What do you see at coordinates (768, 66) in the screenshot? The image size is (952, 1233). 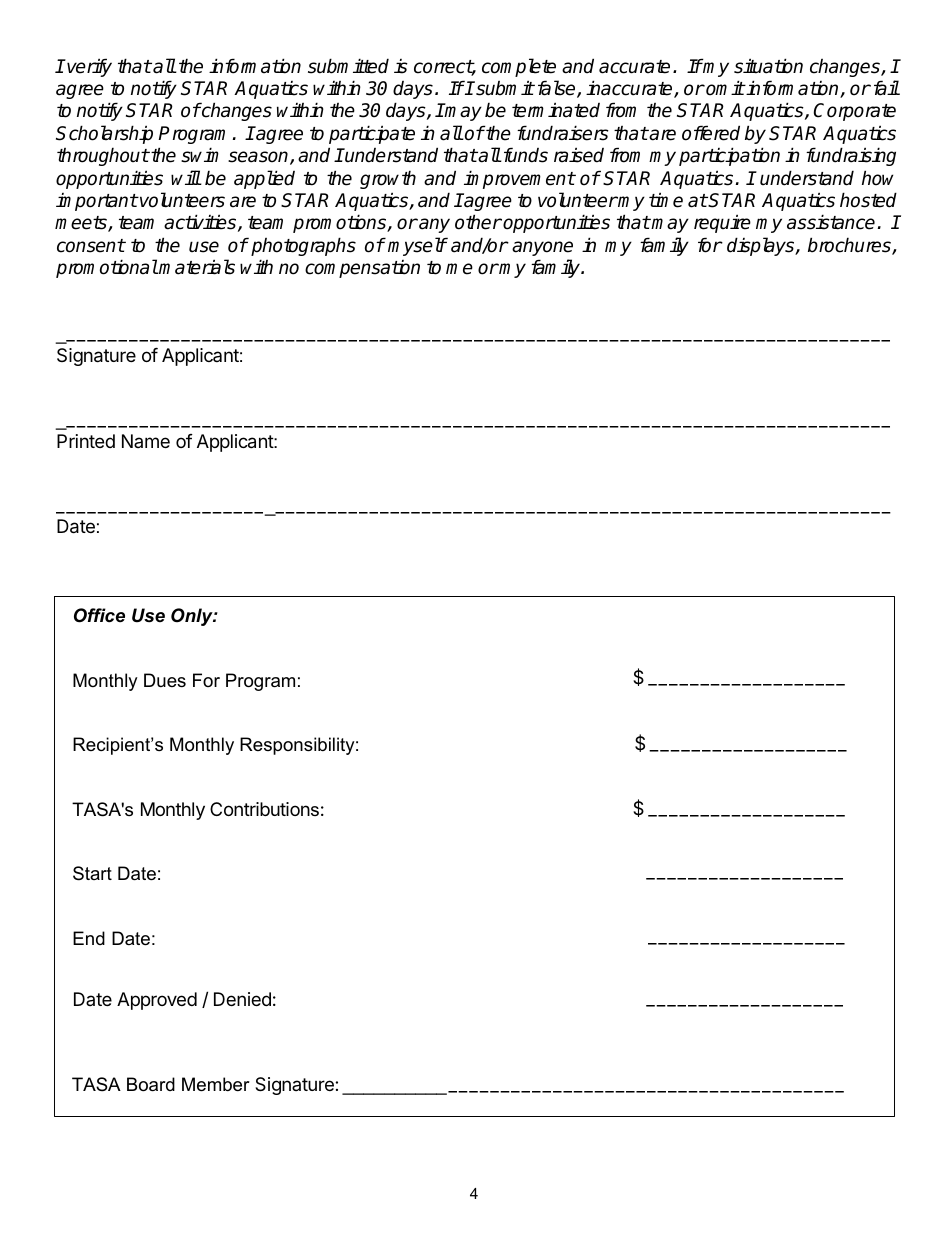 I see `situation` at bounding box center [768, 66].
